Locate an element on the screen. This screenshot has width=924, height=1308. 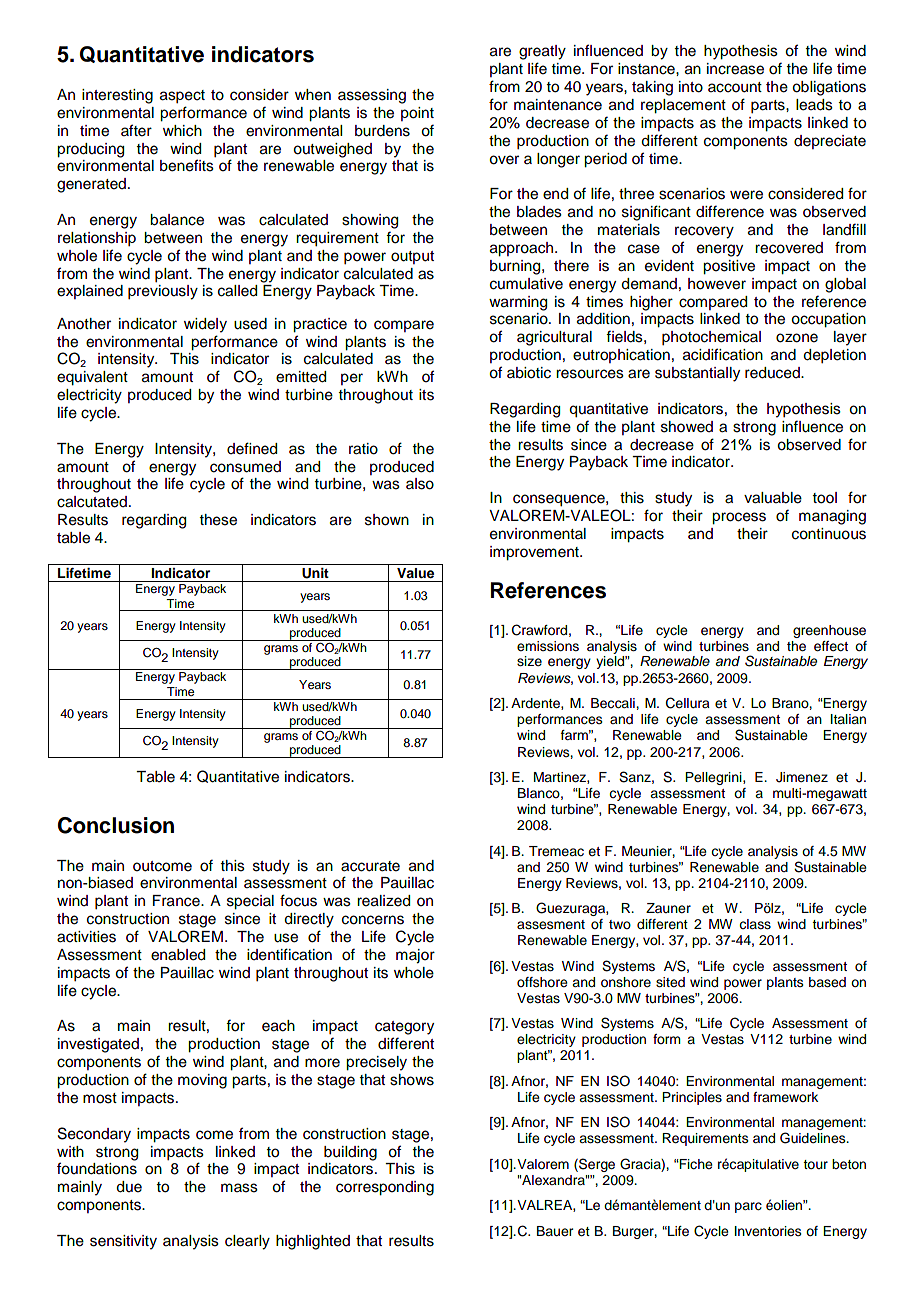
effect is located at coordinates (831, 646).
